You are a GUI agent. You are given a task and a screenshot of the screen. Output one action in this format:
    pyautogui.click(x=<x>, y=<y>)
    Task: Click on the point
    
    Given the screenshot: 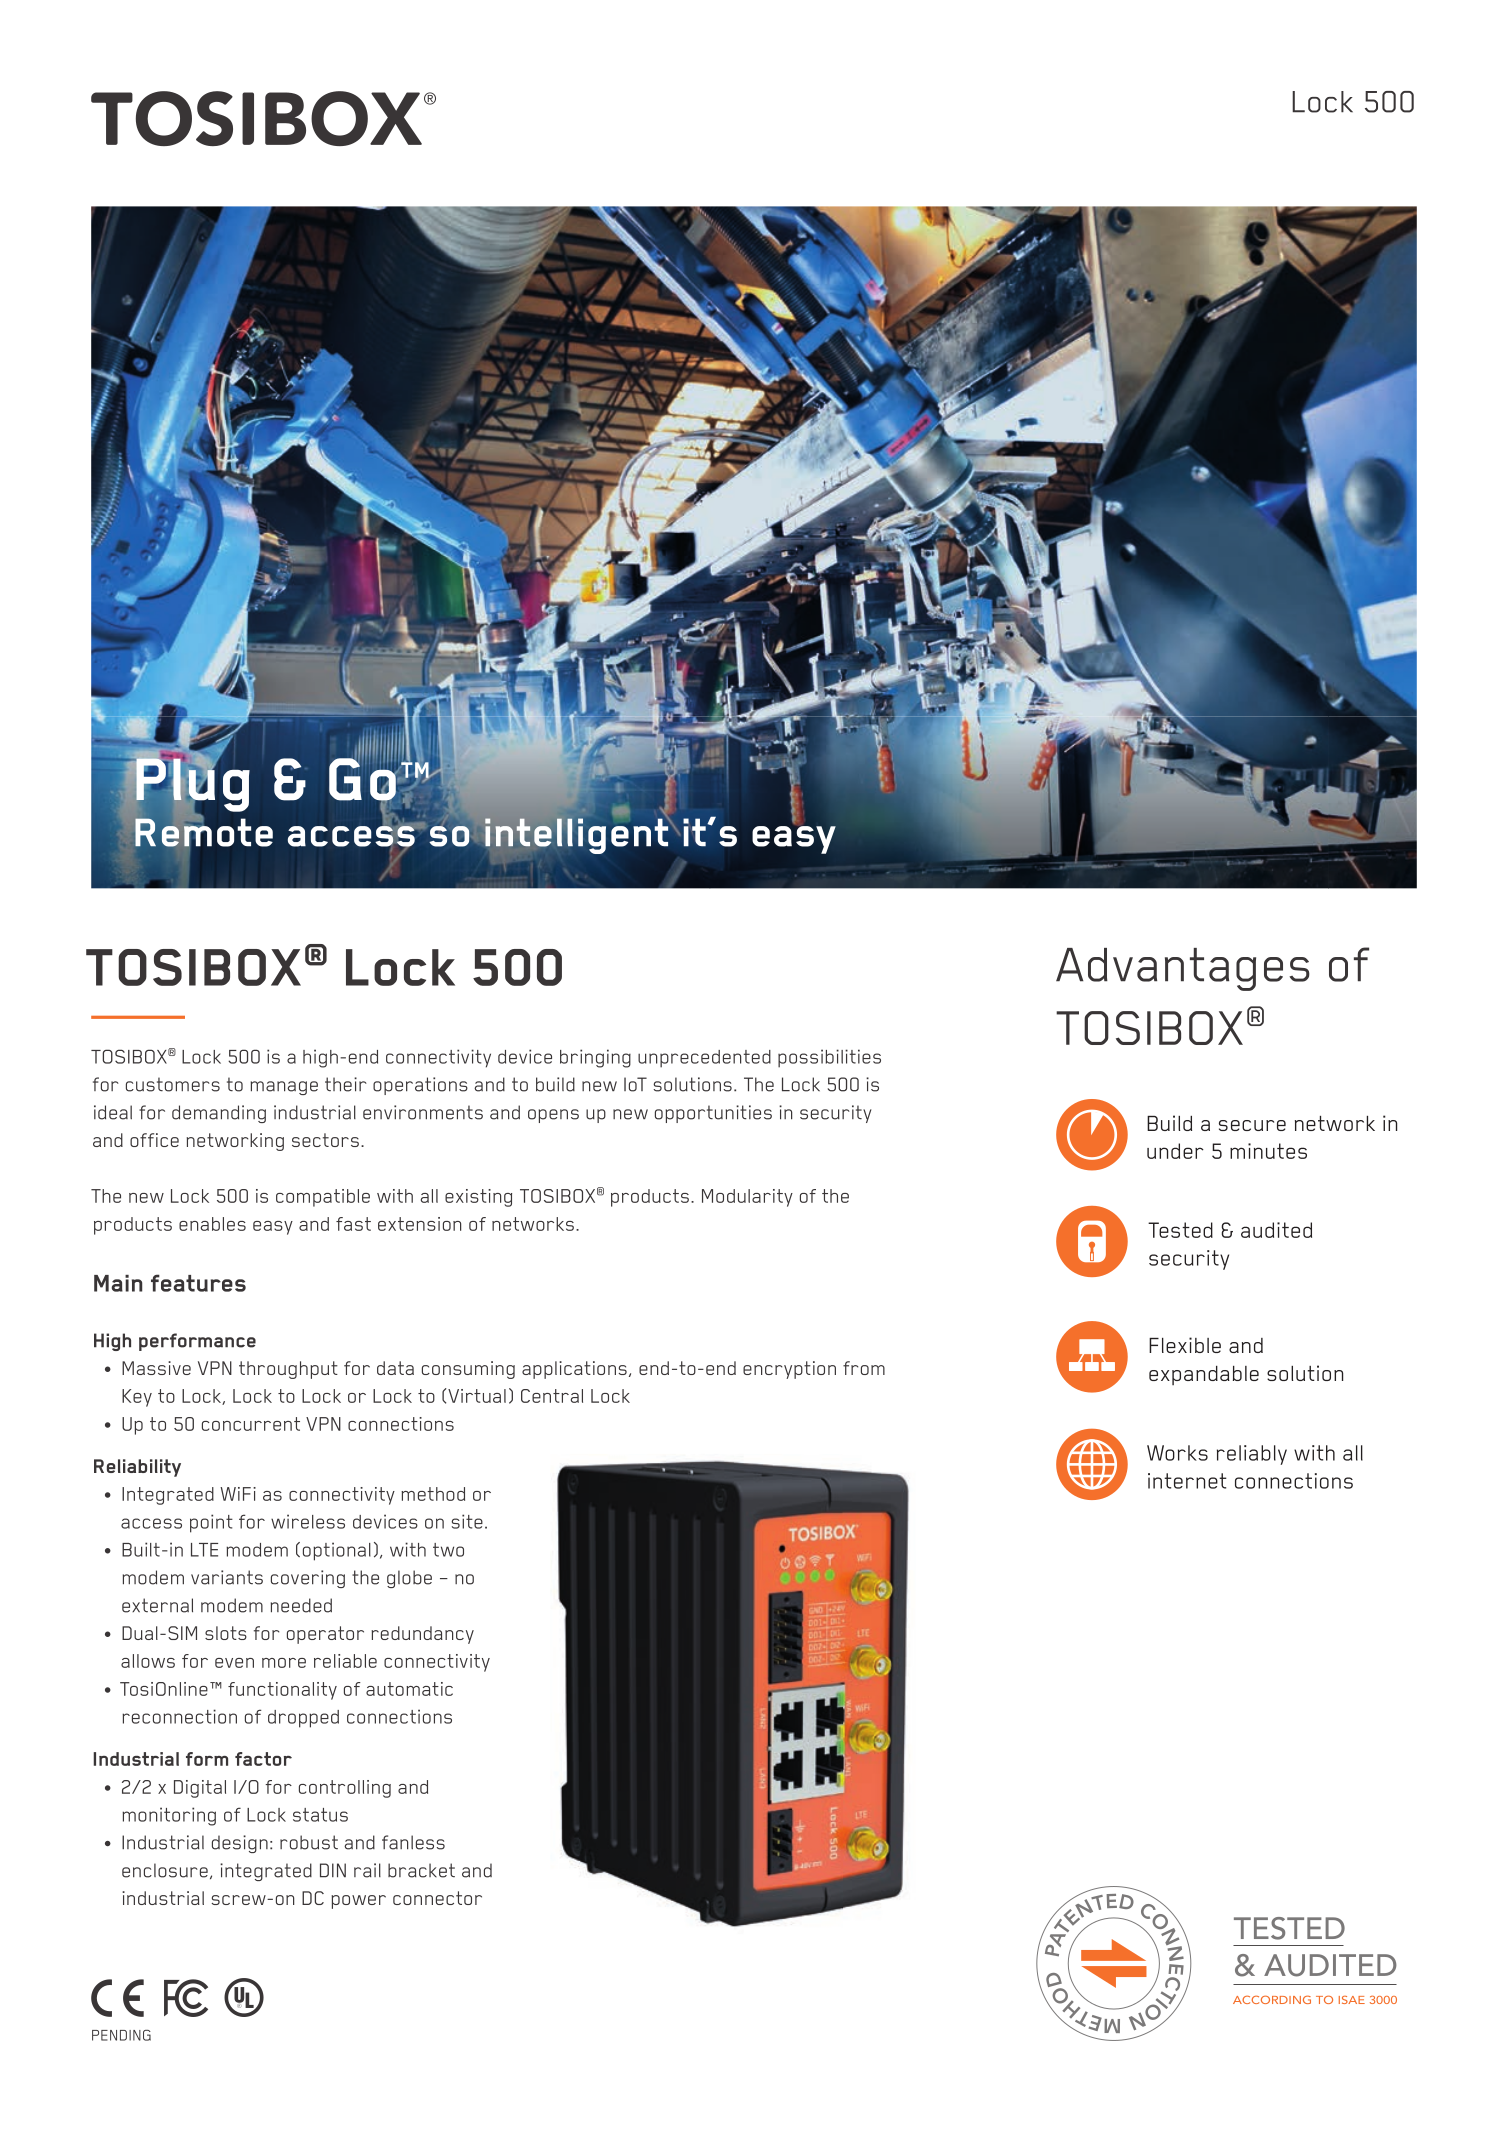 What is the action you would take?
    pyautogui.click(x=211, y=1523)
